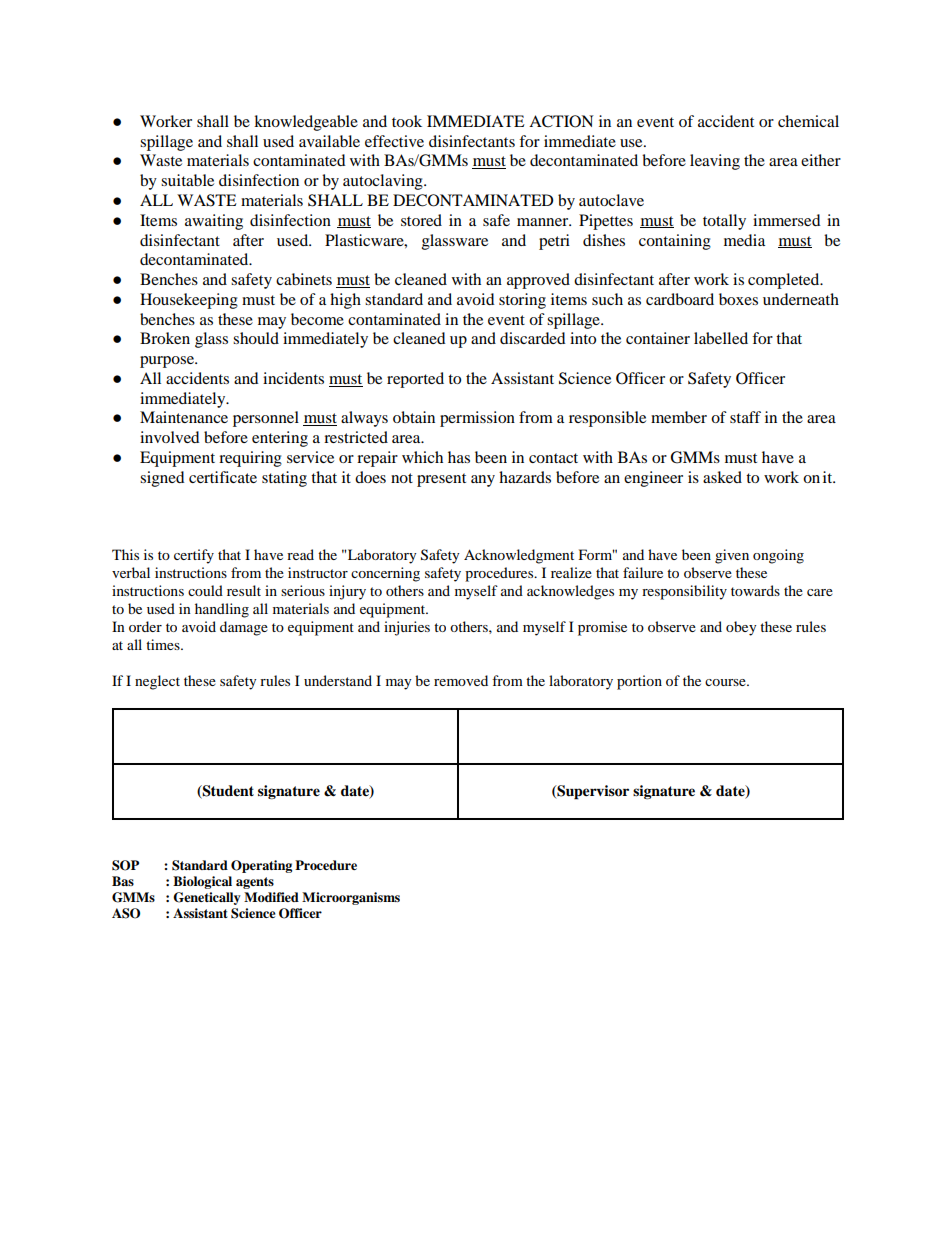 The image size is (952, 1233). Describe the element at coordinates (732, 556) in the page. I see `given` at that location.
